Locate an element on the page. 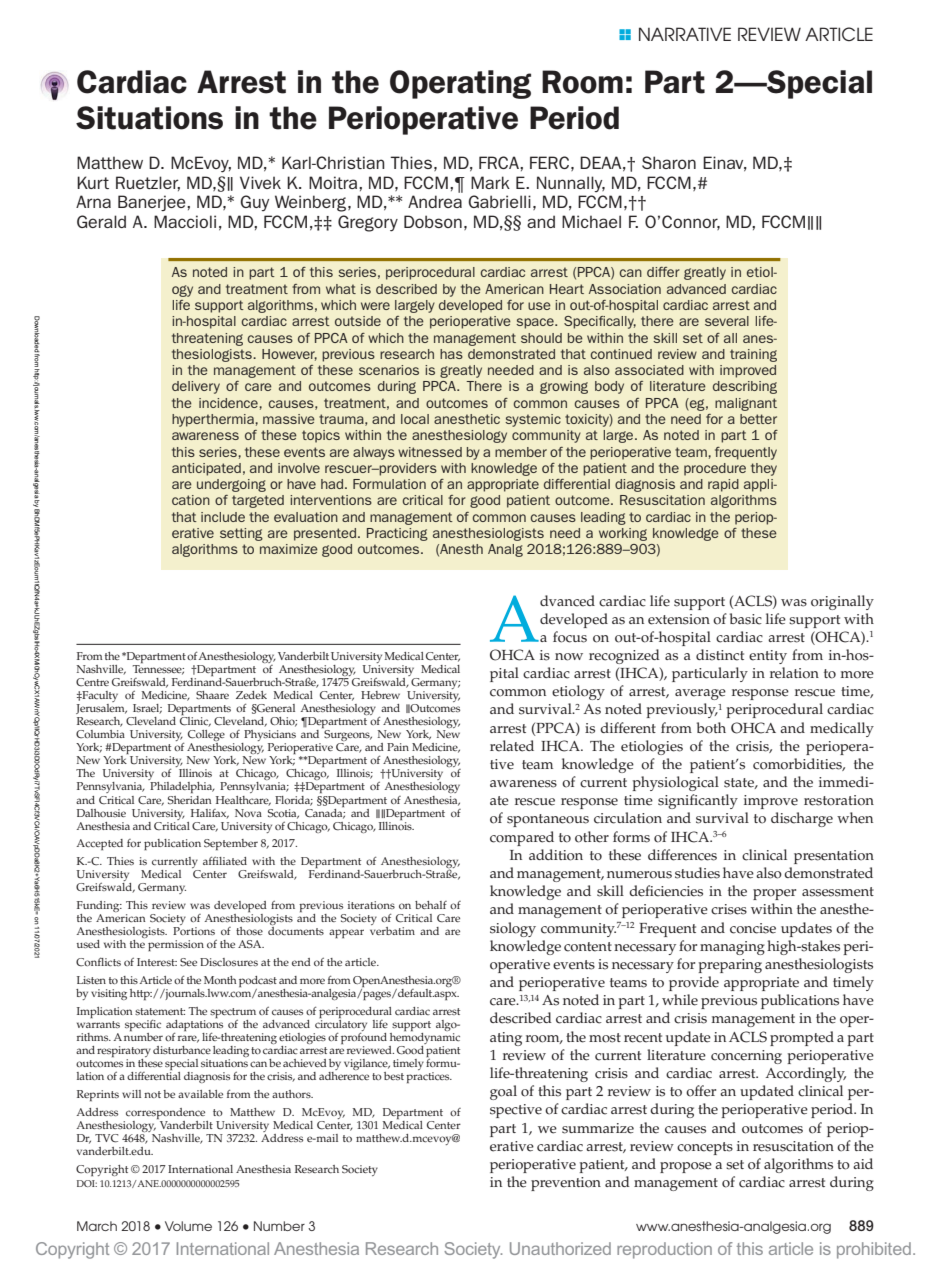 The width and height of the page is (952, 1275). they is located at coordinates (764, 469).
